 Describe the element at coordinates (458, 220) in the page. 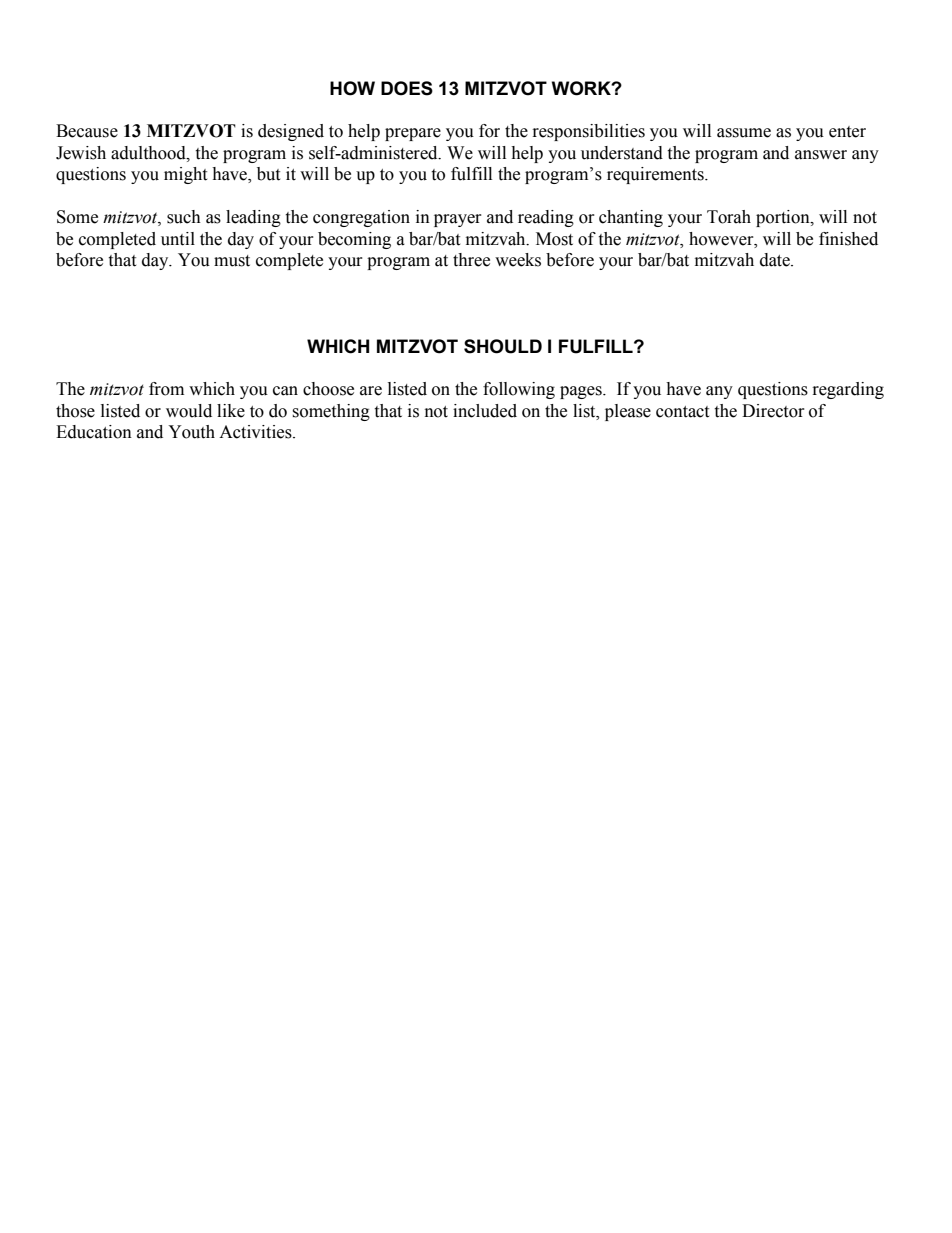

I see `prayer` at that location.
